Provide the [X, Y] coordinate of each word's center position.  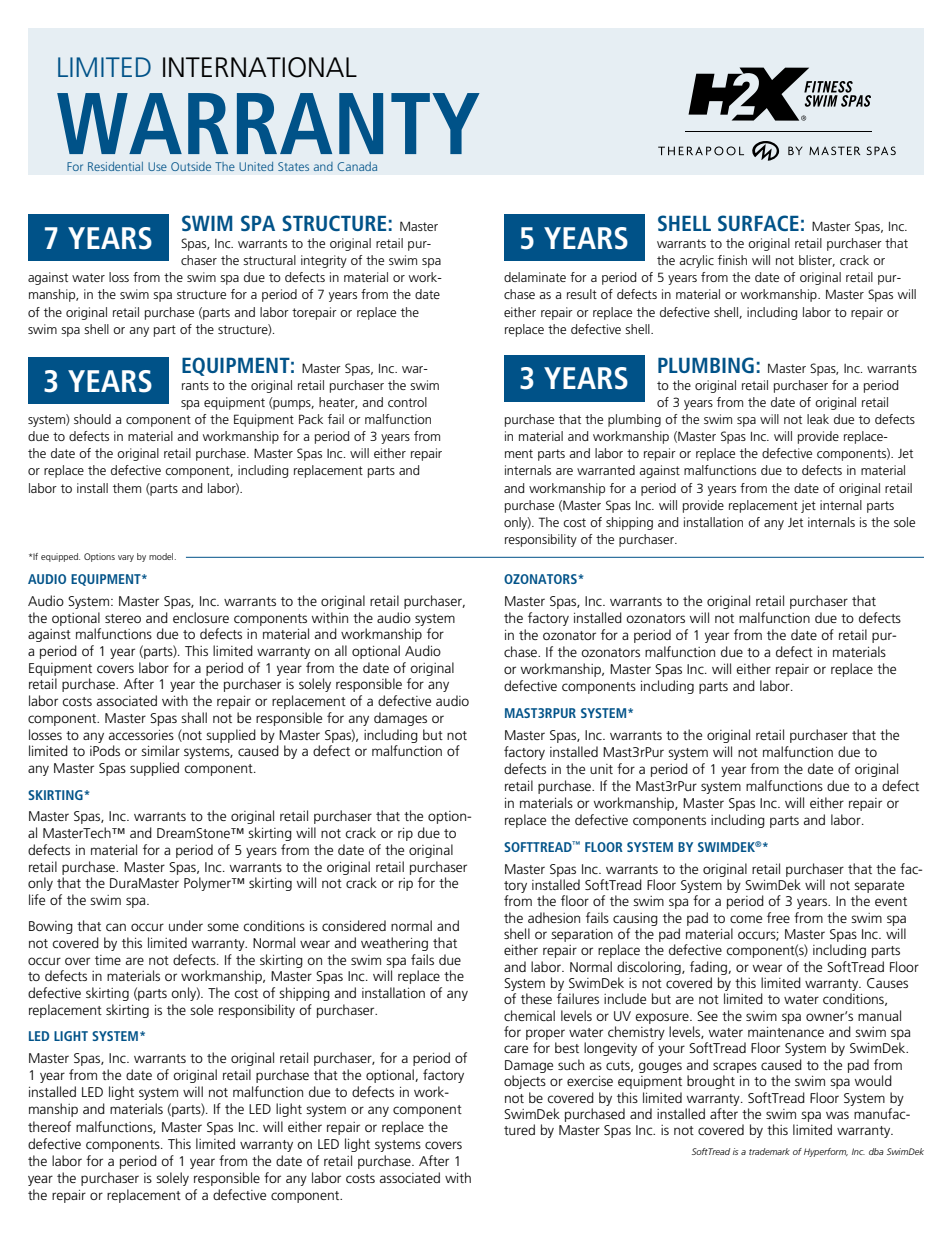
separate [879, 887]
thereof [49, 1126]
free [778, 917]
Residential [115, 166]
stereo [123, 618]
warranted [606, 470]
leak [818, 419]
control [407, 402]
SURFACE [758, 223]
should [92, 419]
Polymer [208, 884]
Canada [357, 166]
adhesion [554, 917]
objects [525, 1082]
